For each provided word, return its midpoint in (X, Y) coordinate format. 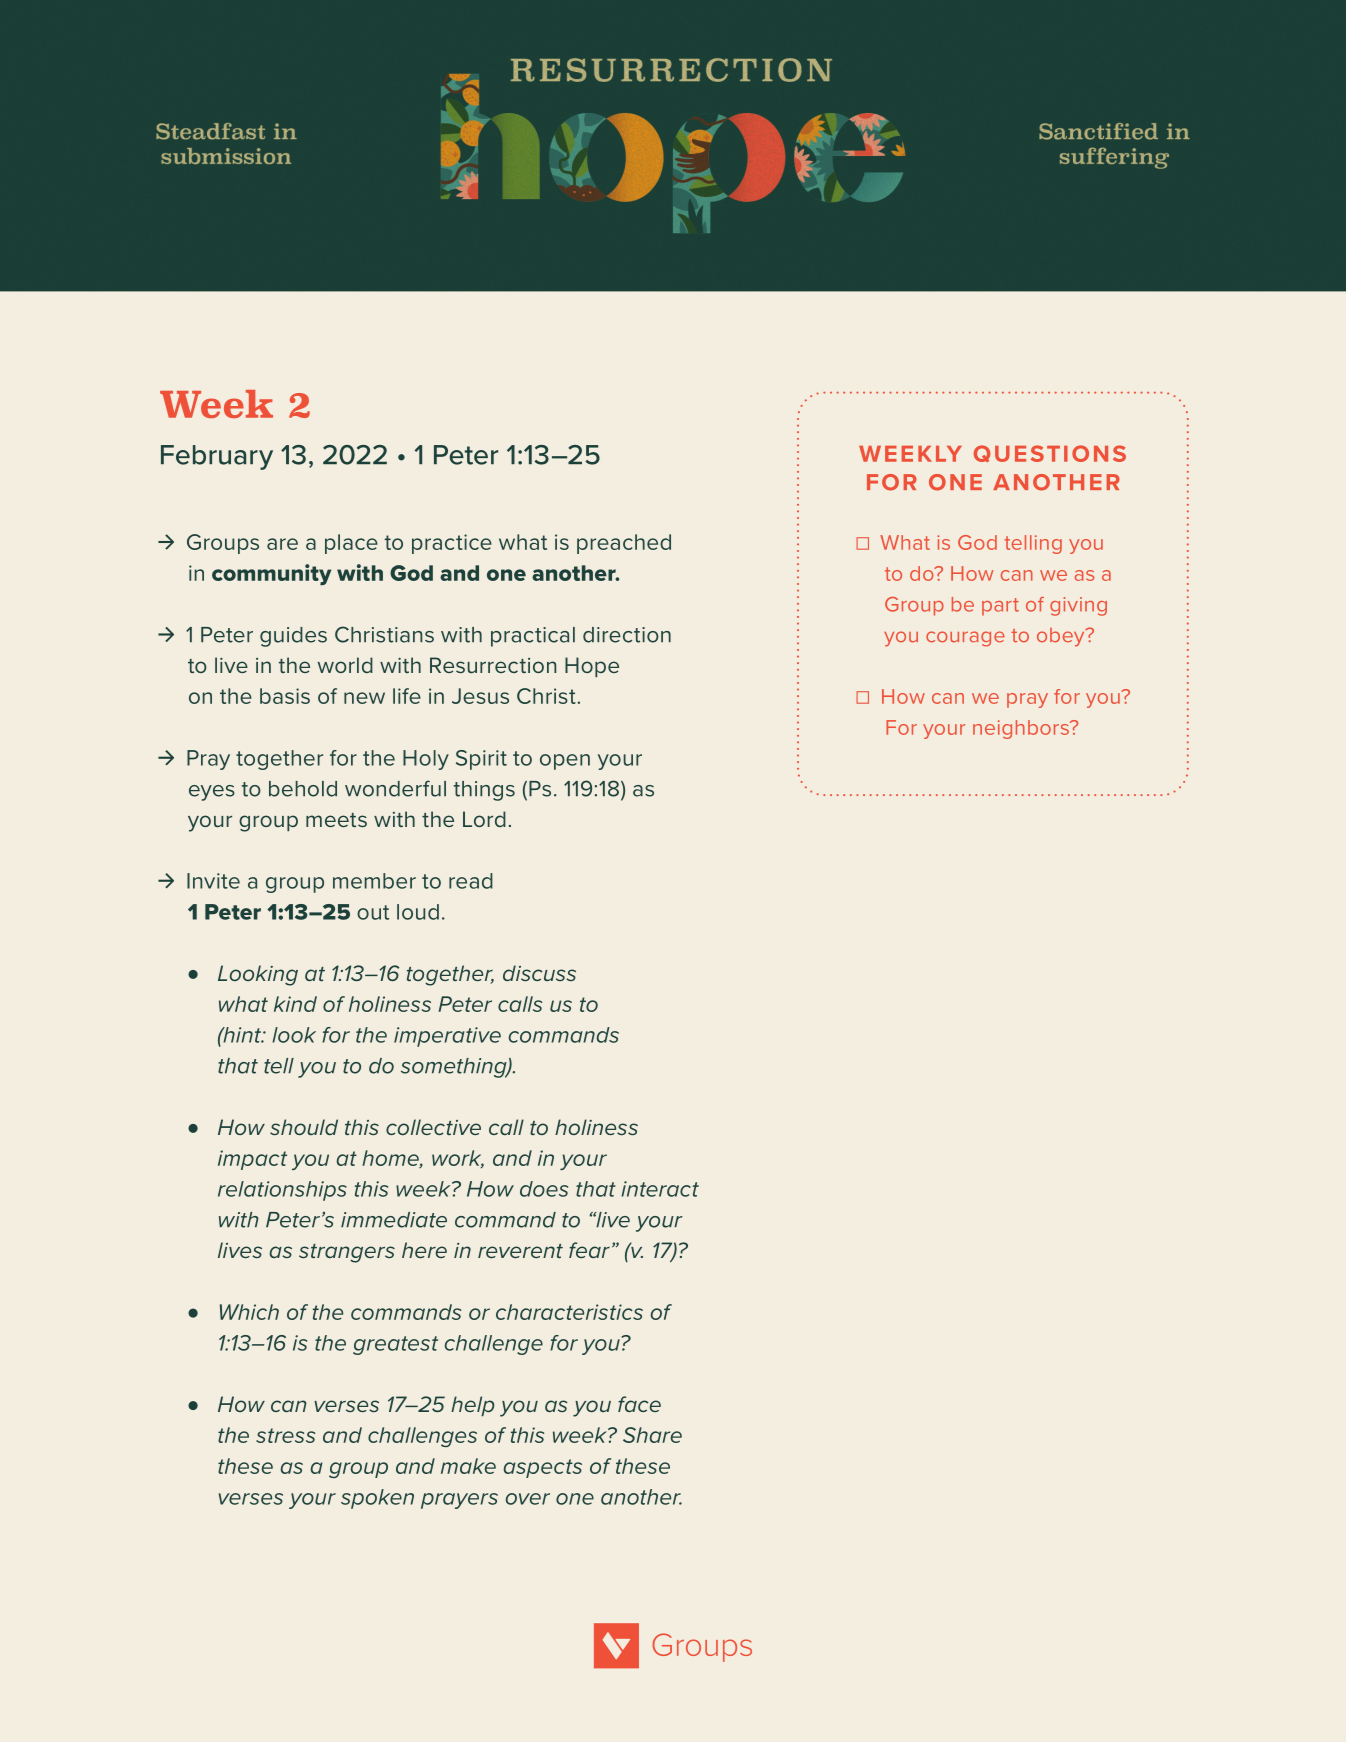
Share (652, 1435)
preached (624, 544)
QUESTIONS (1050, 453)
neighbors (1022, 729)
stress (285, 1435)
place (351, 544)
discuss (539, 973)
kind (295, 1004)
